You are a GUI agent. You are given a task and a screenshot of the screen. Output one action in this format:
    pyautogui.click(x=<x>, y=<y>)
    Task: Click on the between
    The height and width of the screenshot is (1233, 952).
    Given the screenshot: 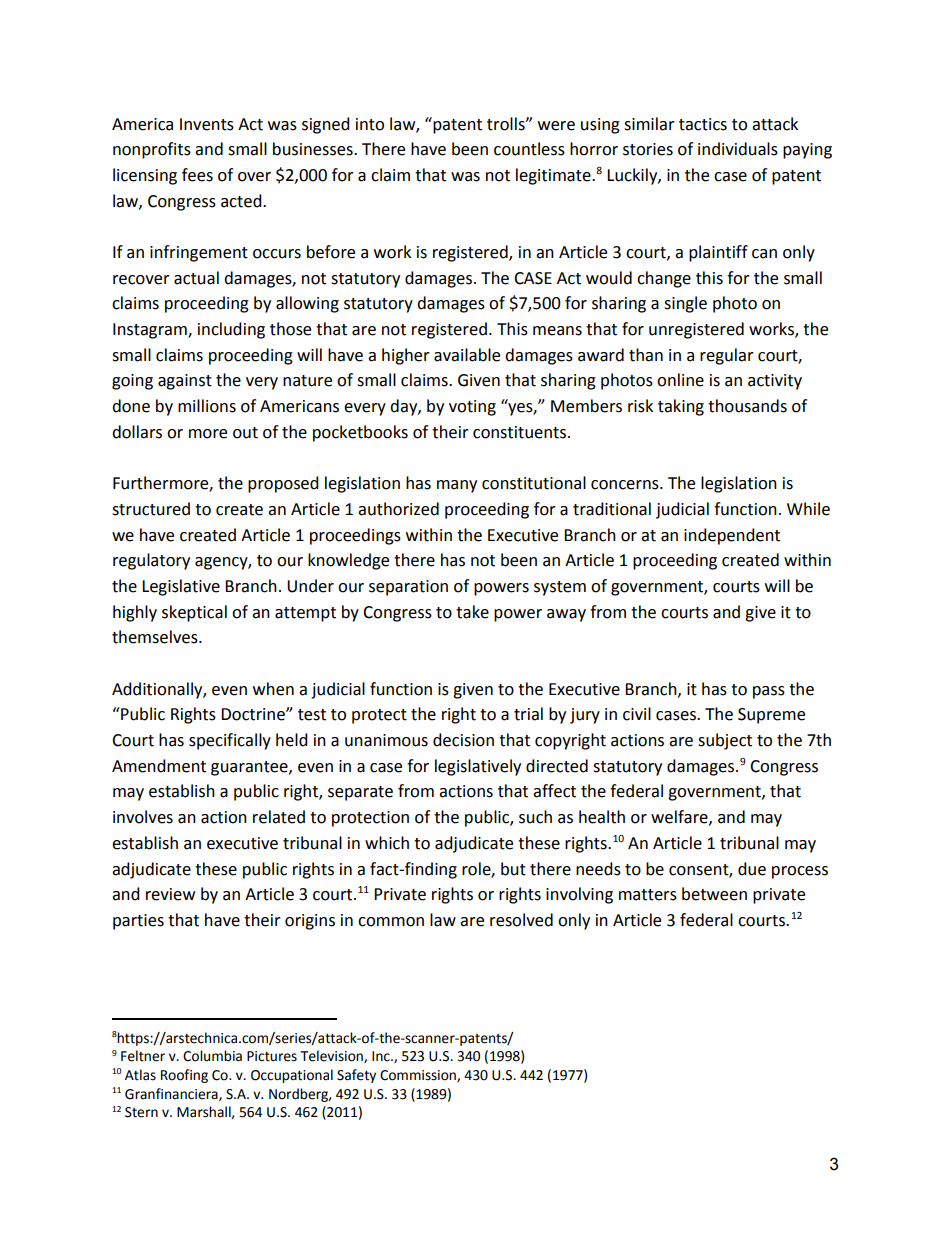 What is the action you would take?
    pyautogui.click(x=714, y=894)
